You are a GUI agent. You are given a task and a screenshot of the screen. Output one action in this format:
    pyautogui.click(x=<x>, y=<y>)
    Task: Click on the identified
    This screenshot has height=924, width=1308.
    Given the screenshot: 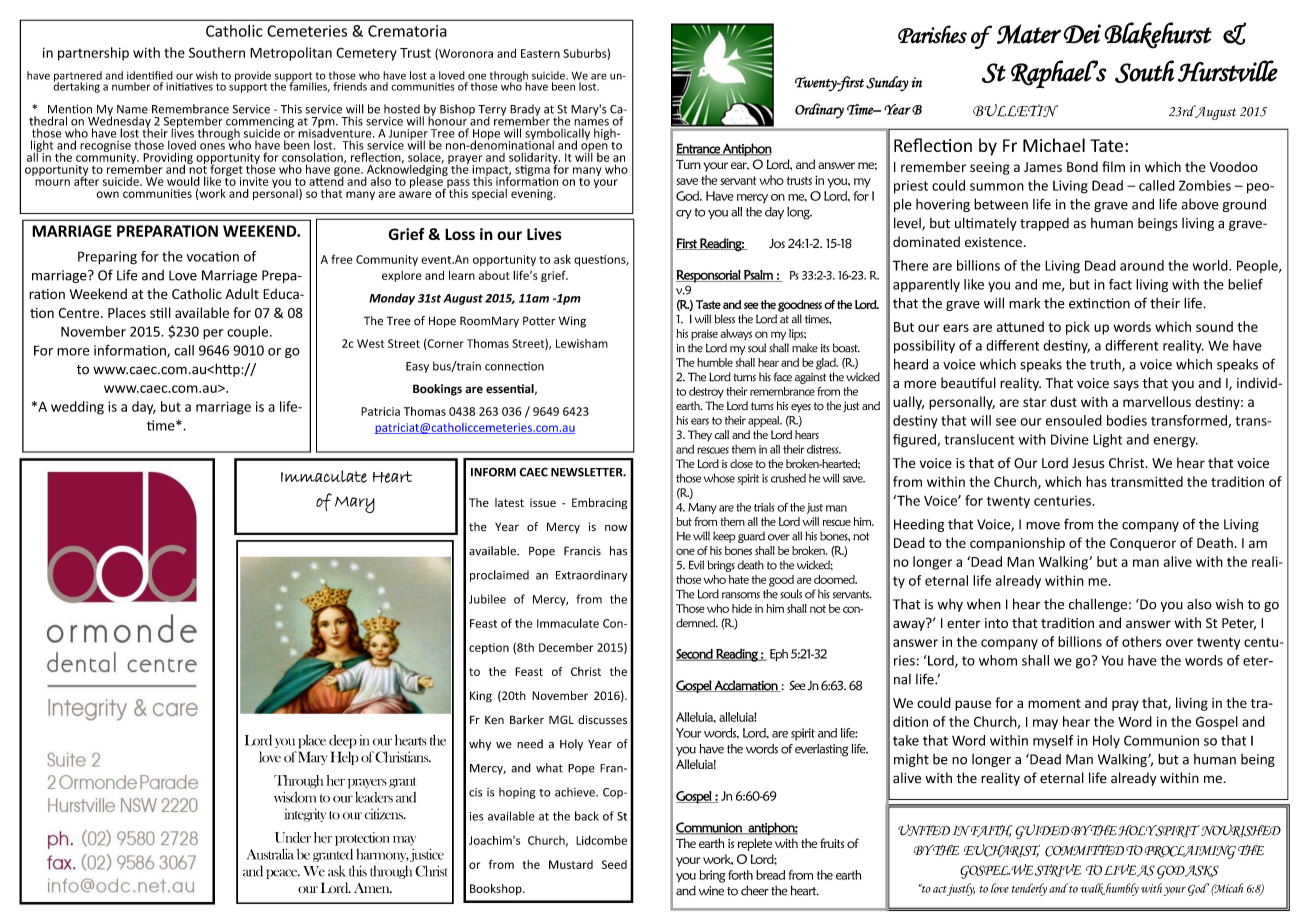 What is the action you would take?
    pyautogui.click(x=150, y=75)
